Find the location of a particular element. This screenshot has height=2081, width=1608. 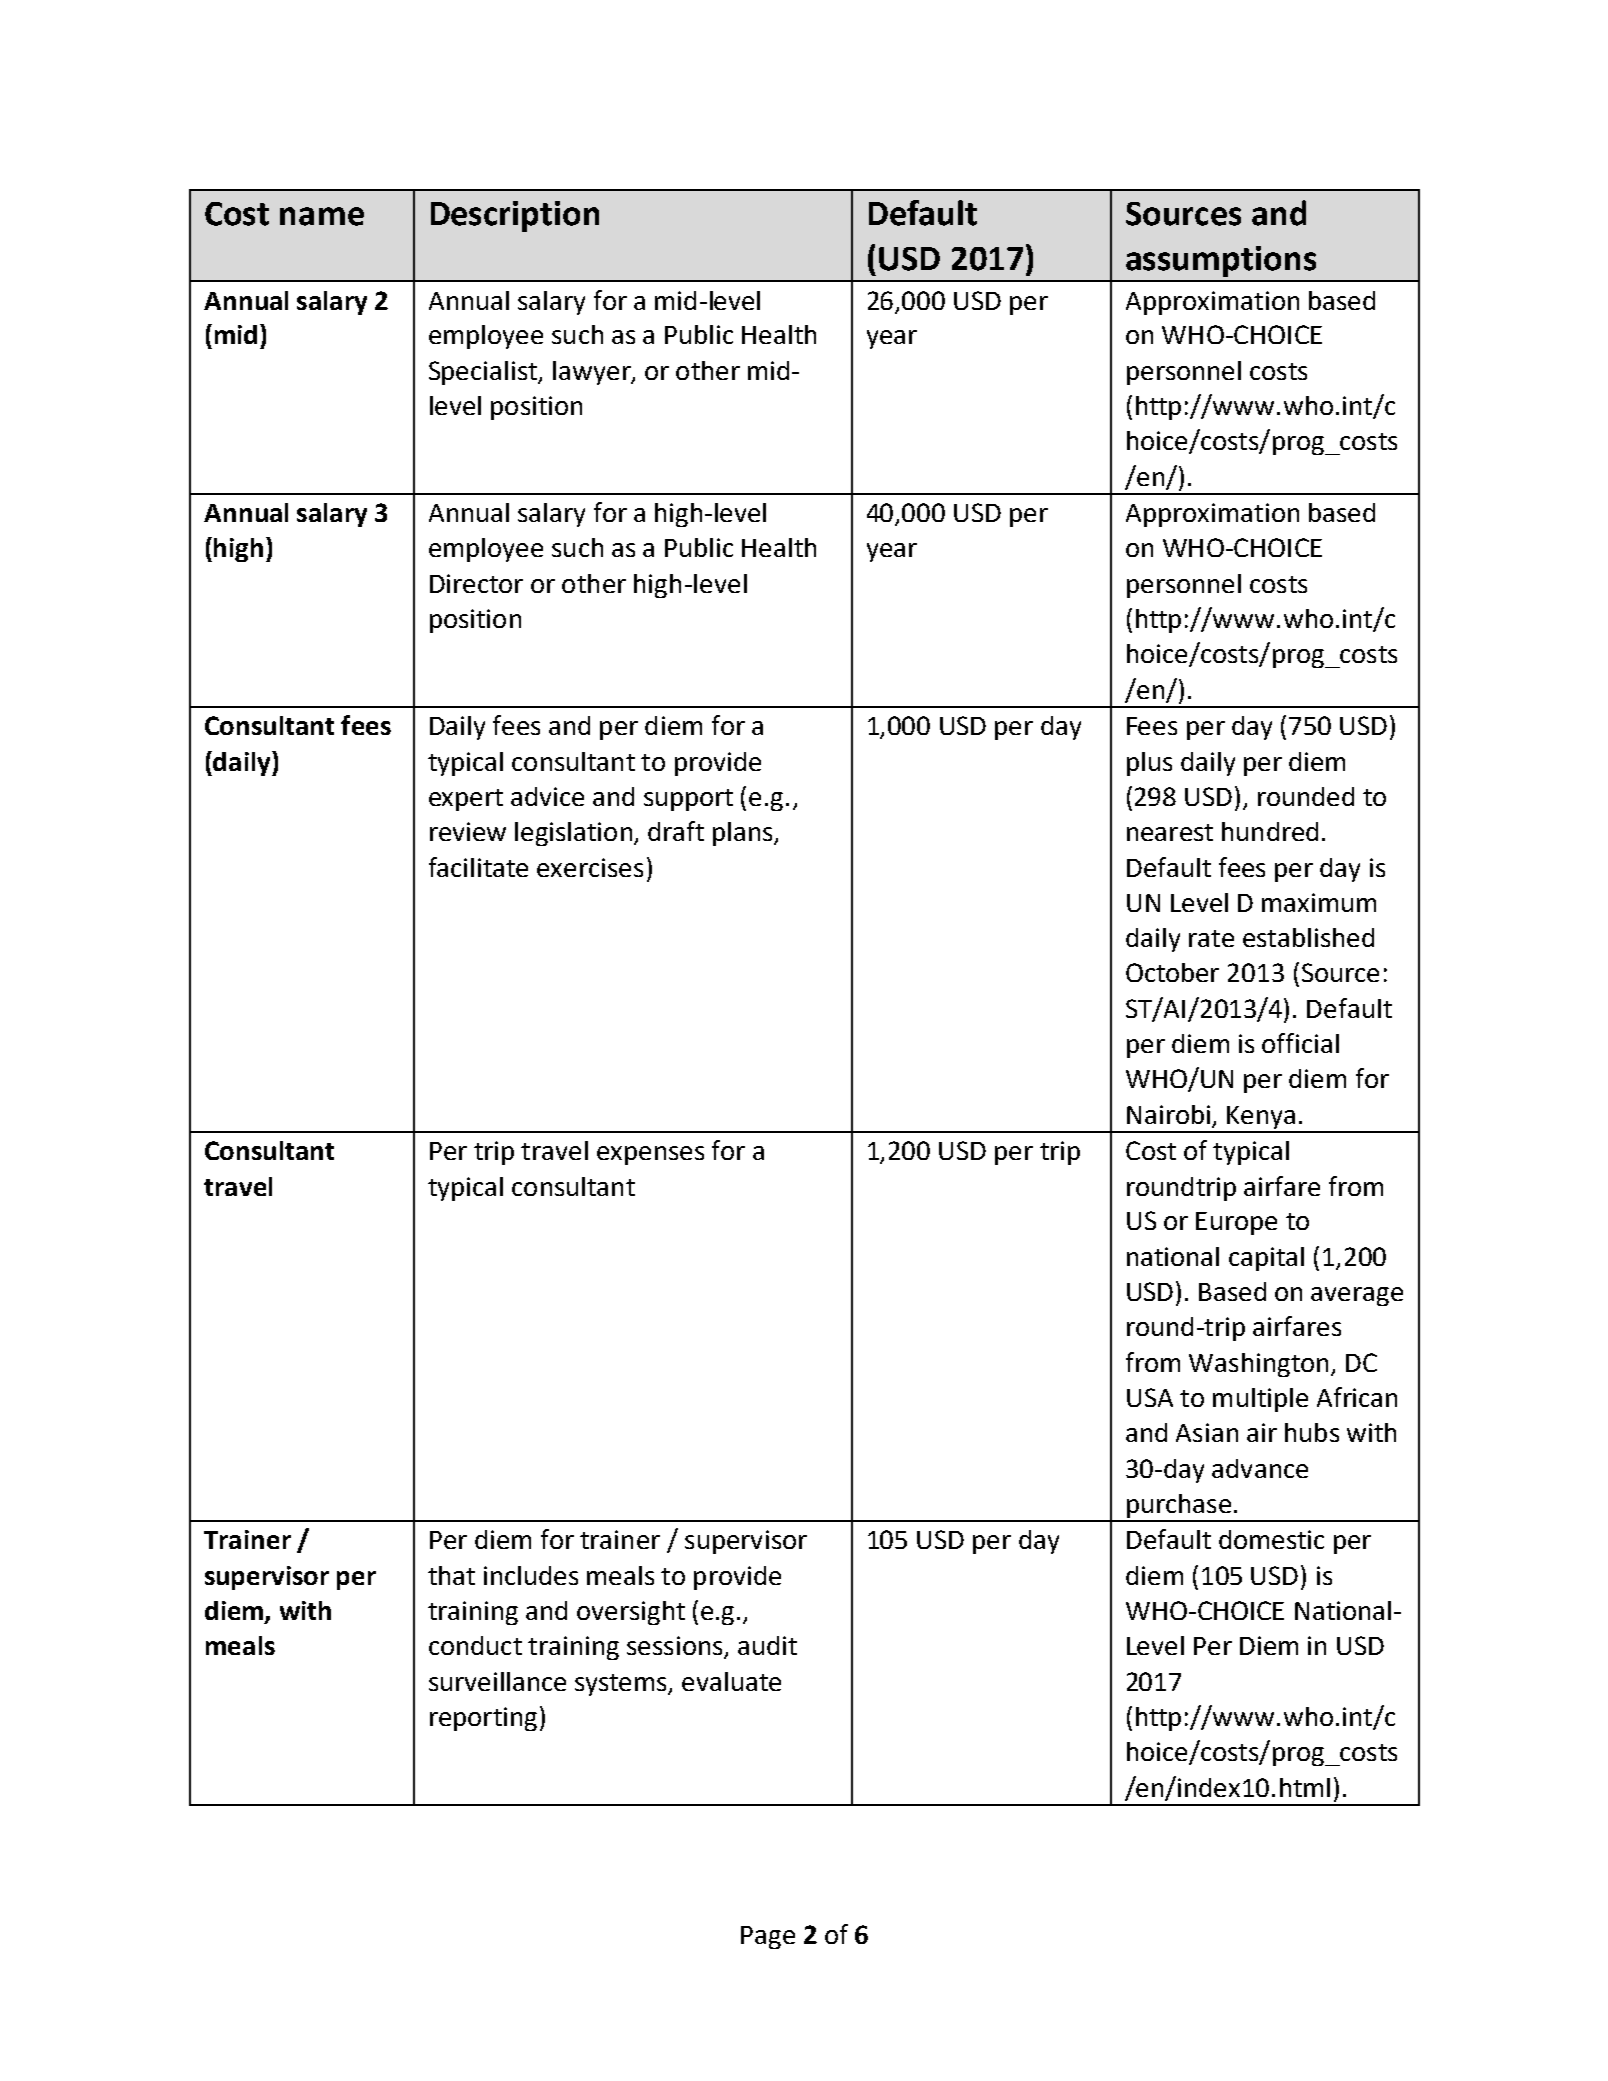

hundred is located at coordinates (1270, 831).
